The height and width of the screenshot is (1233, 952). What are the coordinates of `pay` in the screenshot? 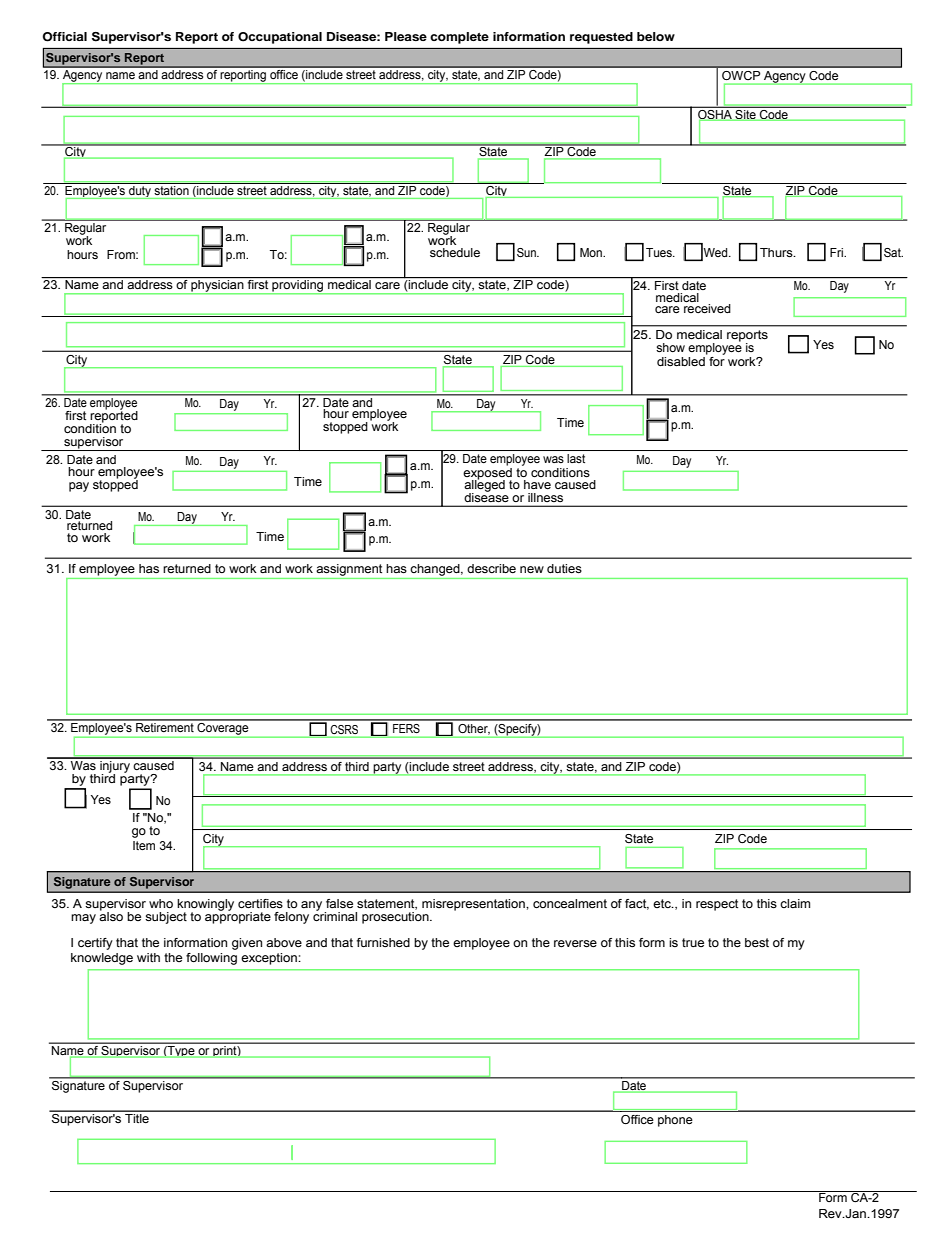 It's located at (79, 487).
